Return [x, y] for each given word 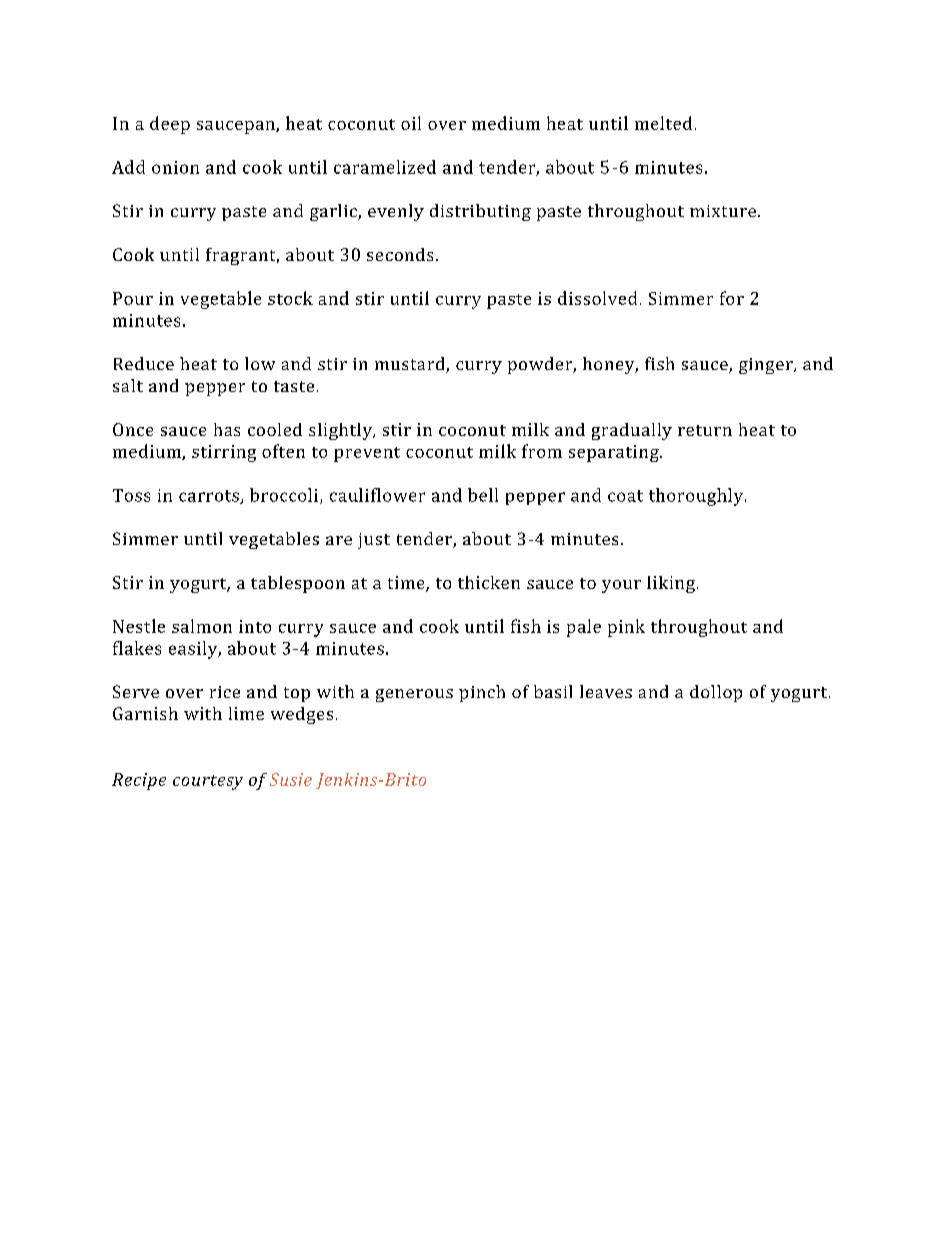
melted [663, 123]
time [407, 584]
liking [671, 584]
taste [294, 386]
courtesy [208, 782]
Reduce [144, 363]
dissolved [597, 298]
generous [414, 695]
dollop [716, 693]
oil [411, 123]
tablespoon [298, 584]
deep [170, 125]
